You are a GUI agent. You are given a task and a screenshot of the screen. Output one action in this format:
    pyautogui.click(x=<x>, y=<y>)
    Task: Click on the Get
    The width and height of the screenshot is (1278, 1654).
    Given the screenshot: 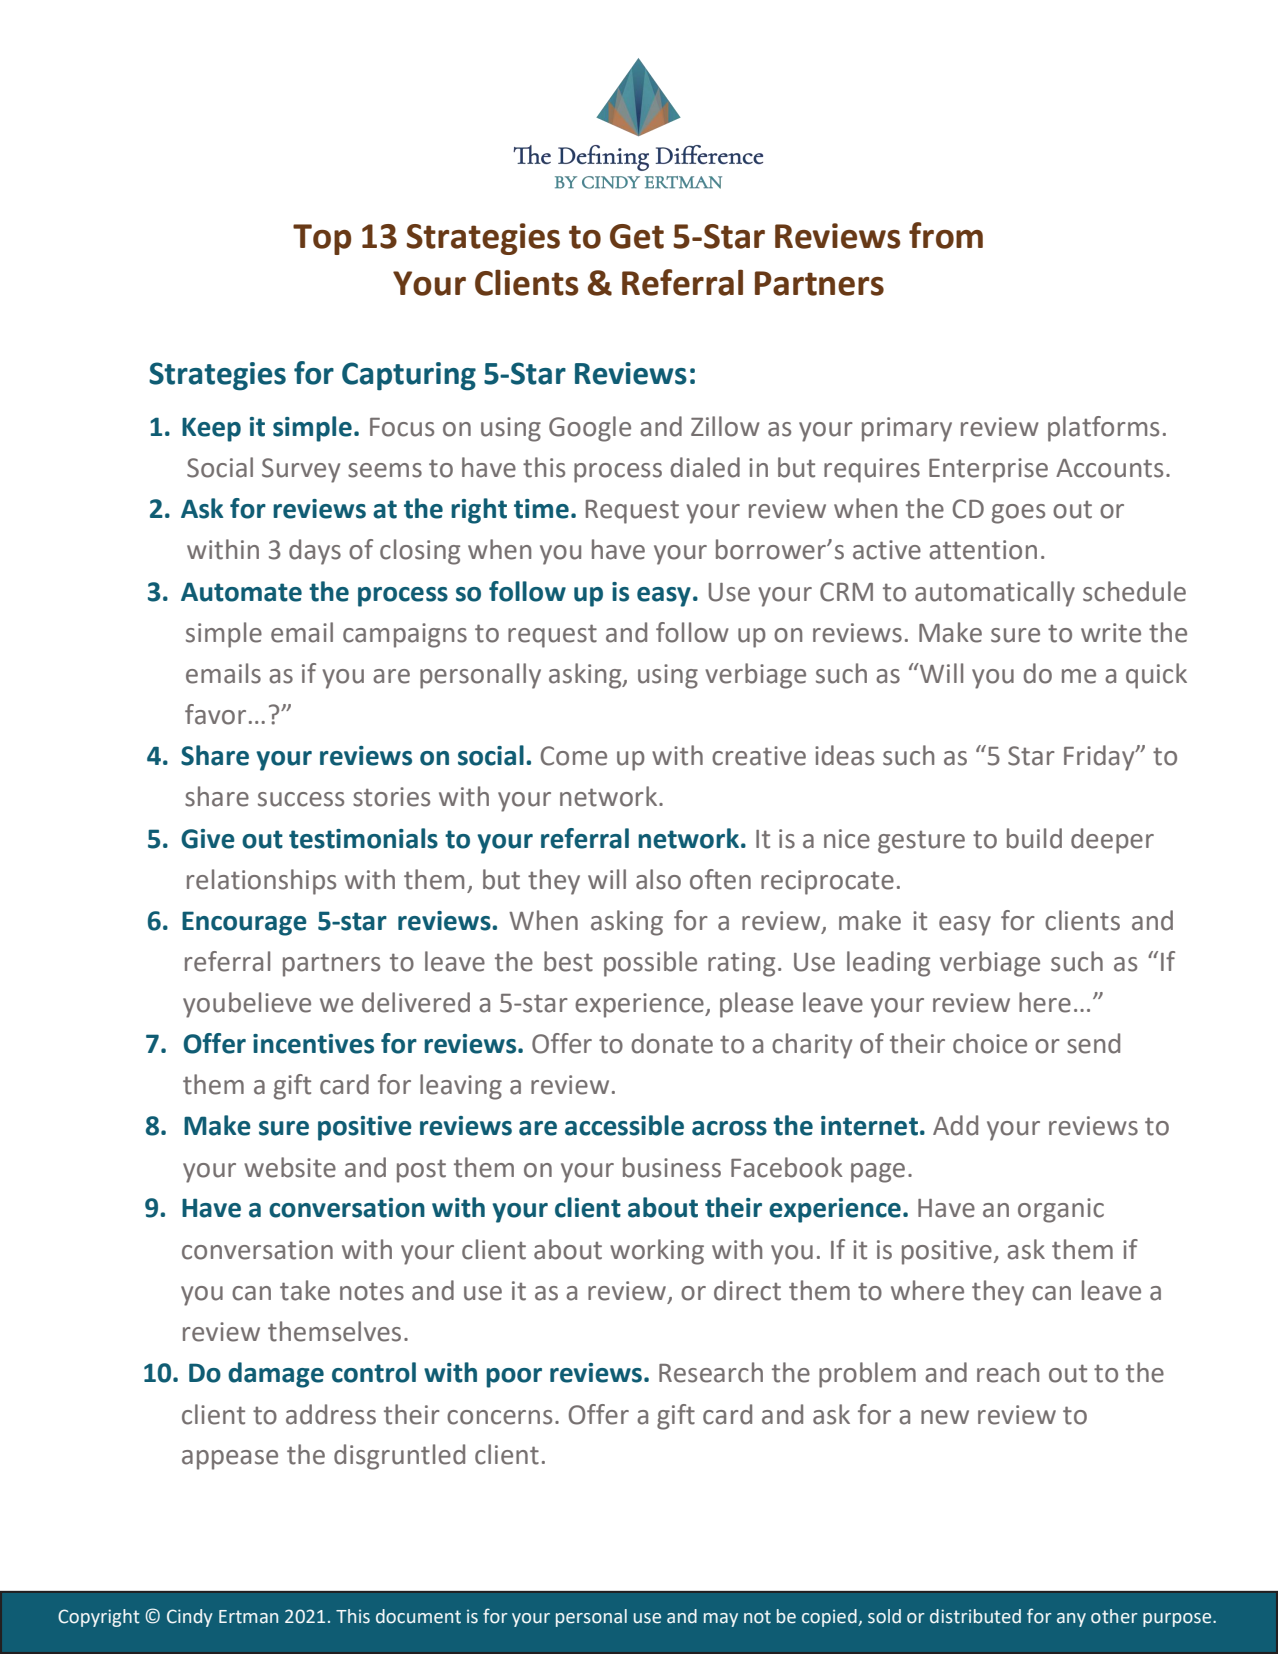 What is the action you would take?
    pyautogui.click(x=637, y=236)
